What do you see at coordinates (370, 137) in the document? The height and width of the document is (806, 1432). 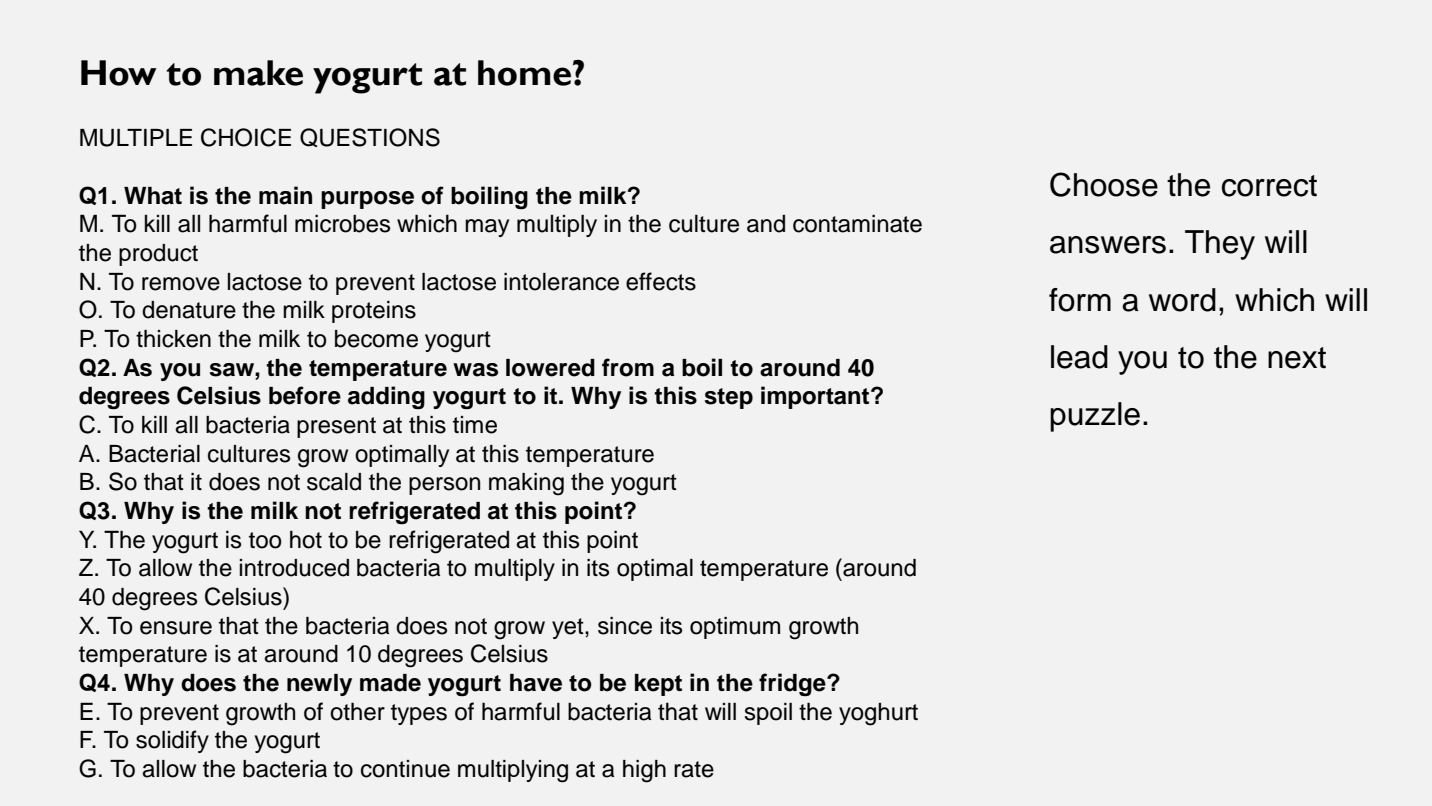 I see `QUESTIONS` at bounding box center [370, 137].
